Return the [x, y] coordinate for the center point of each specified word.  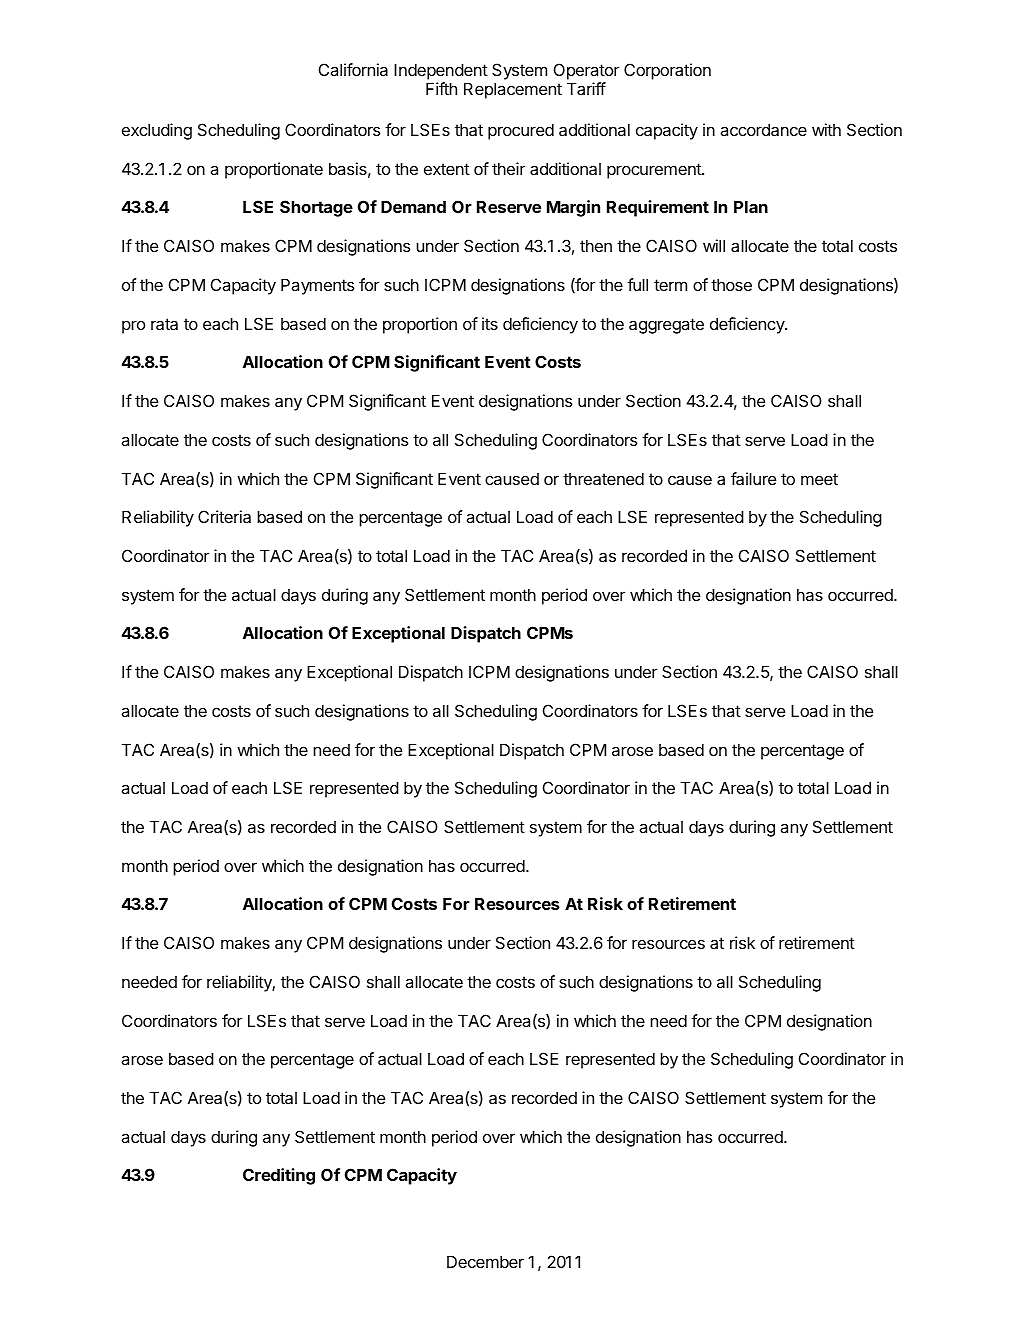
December [485, 1261]
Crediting [279, 1176]
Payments [318, 286]
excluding [157, 131]
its [490, 323]
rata [164, 324]
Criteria [224, 516]
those [731, 284]
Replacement [513, 90]
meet [819, 479]
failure [753, 478]
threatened [603, 478]
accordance [763, 129]
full [637, 284]
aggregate [666, 326]
